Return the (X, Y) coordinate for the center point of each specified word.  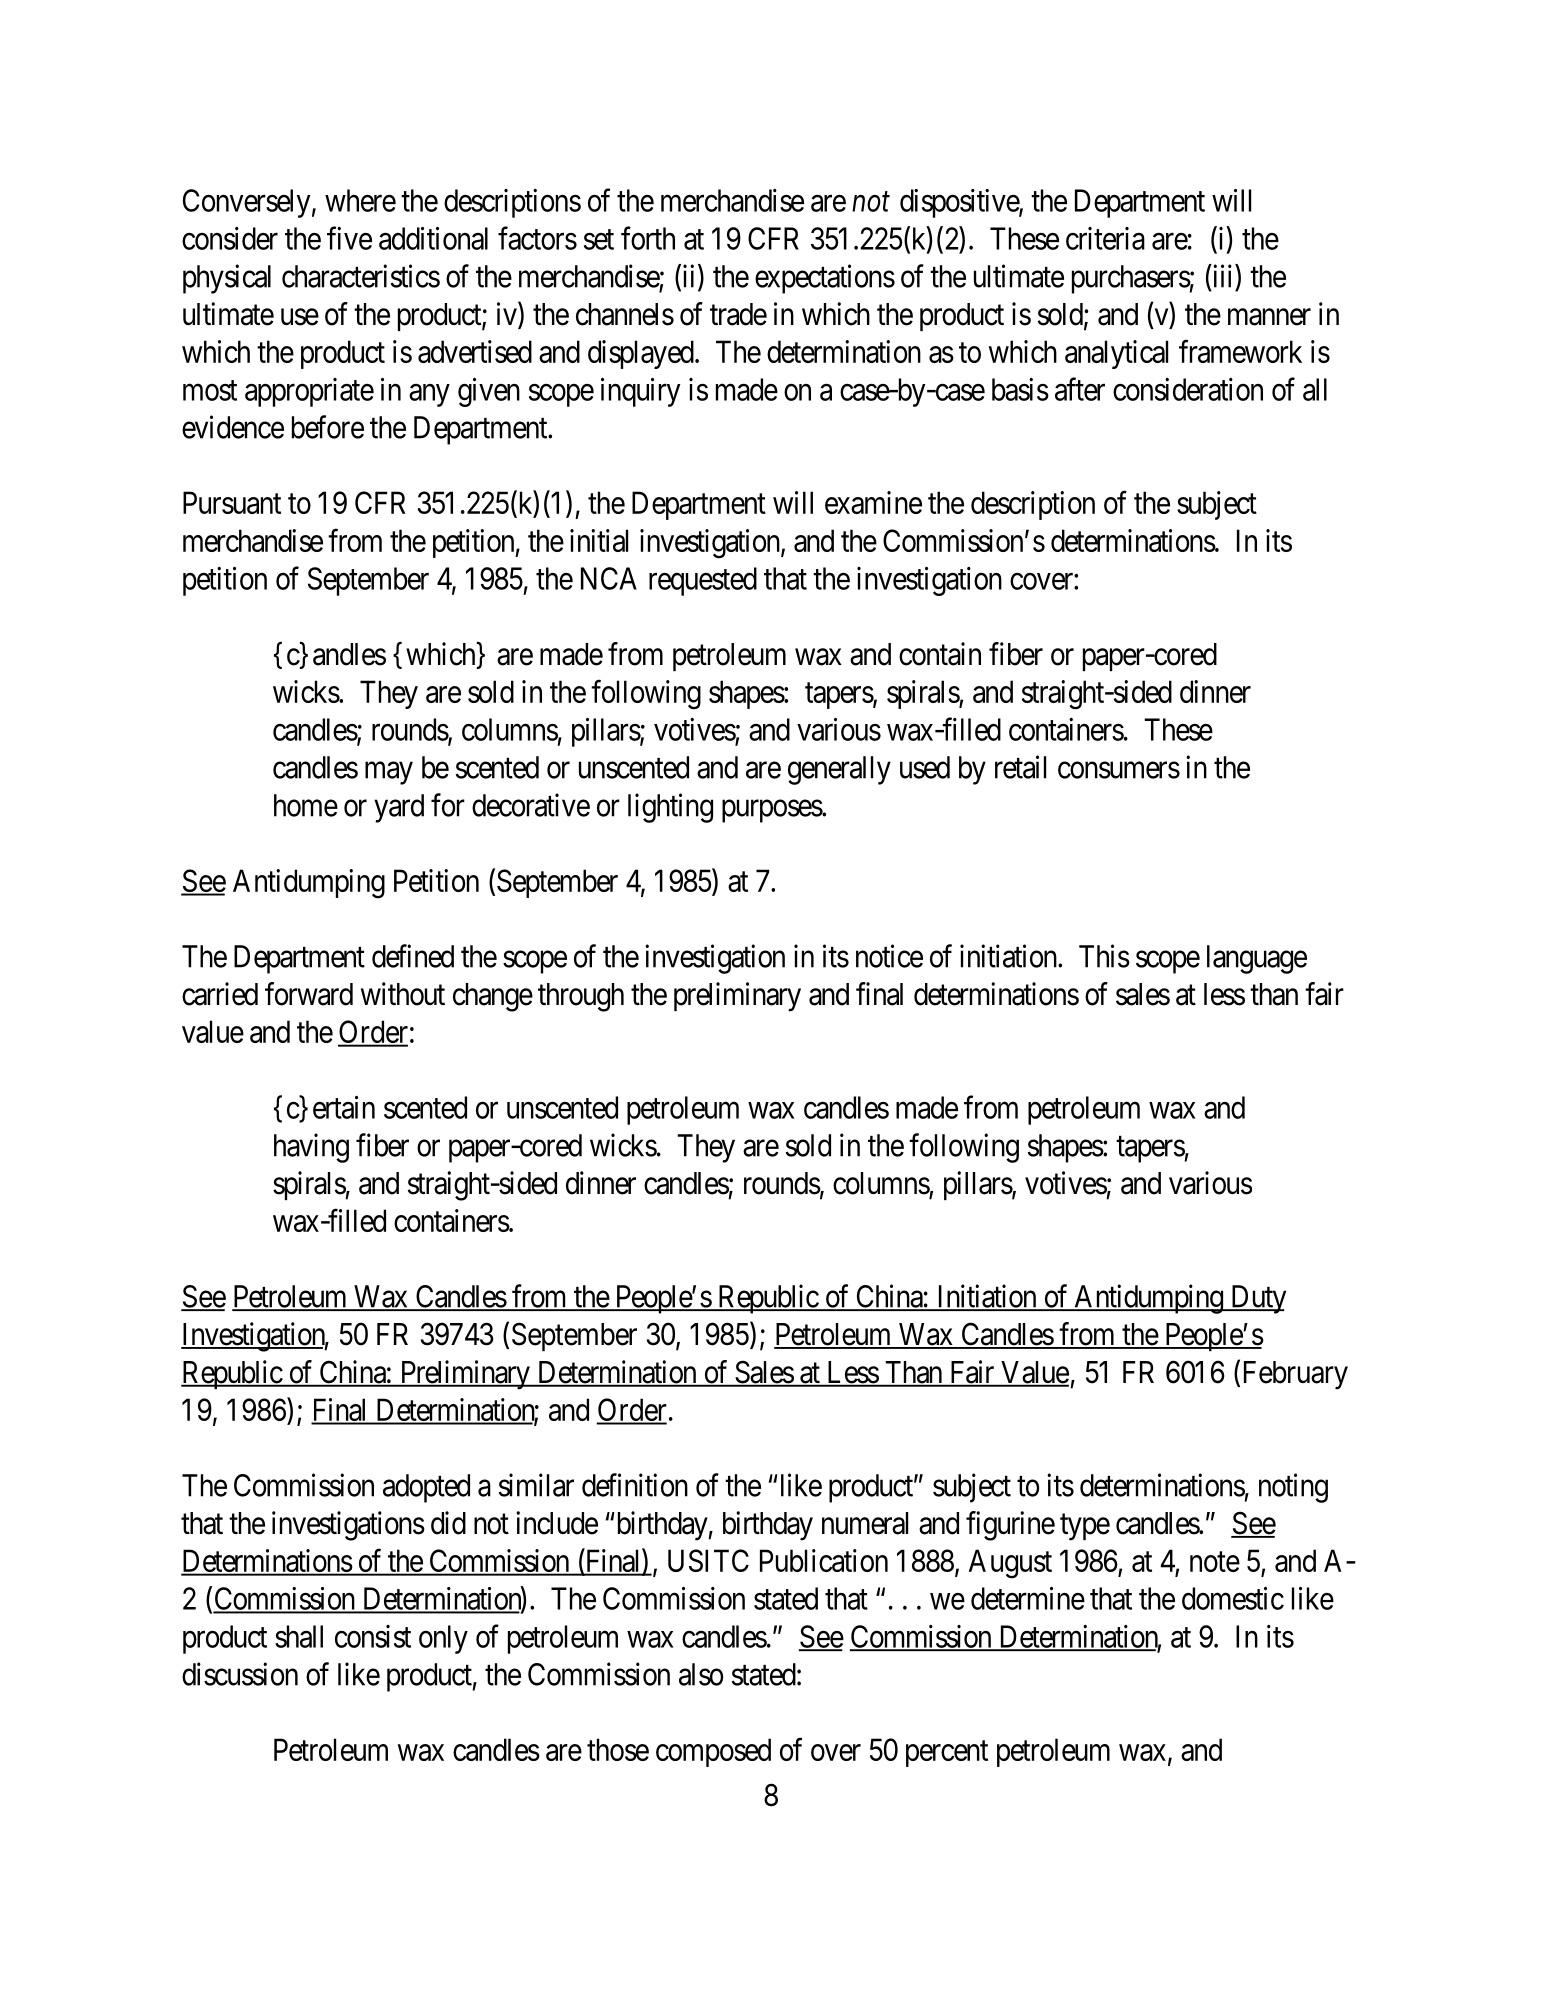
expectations (825, 279)
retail (1020, 767)
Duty (1257, 1299)
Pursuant (232, 502)
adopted (426, 1488)
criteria (1105, 238)
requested (703, 581)
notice (889, 956)
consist (373, 1636)
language (1257, 959)
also (701, 1674)
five (349, 238)
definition (635, 1485)
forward (309, 994)
